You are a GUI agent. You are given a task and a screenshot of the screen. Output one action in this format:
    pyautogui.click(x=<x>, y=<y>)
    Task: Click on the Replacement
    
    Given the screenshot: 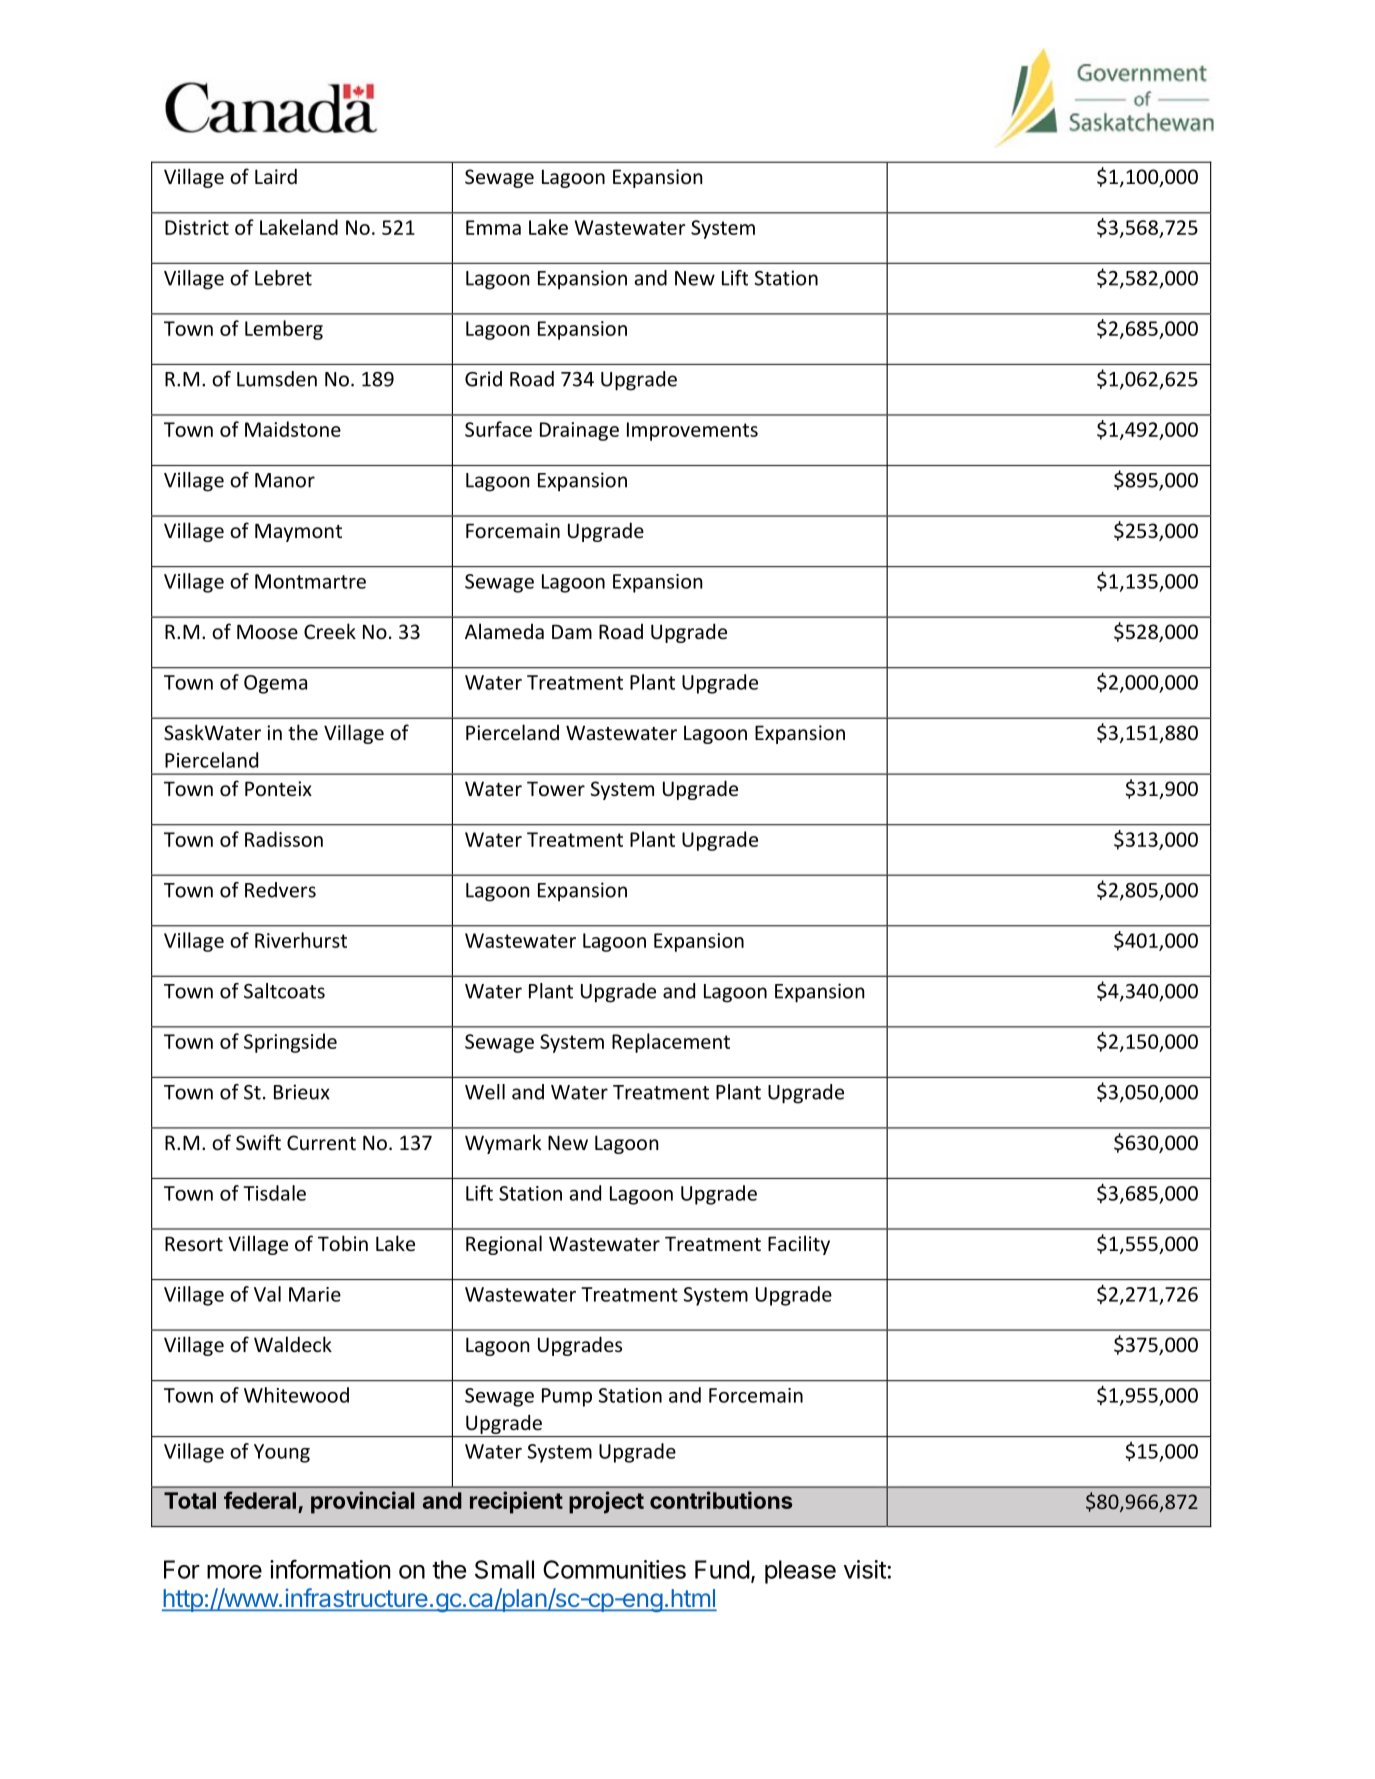 What is the action you would take?
    pyautogui.click(x=671, y=1043)
